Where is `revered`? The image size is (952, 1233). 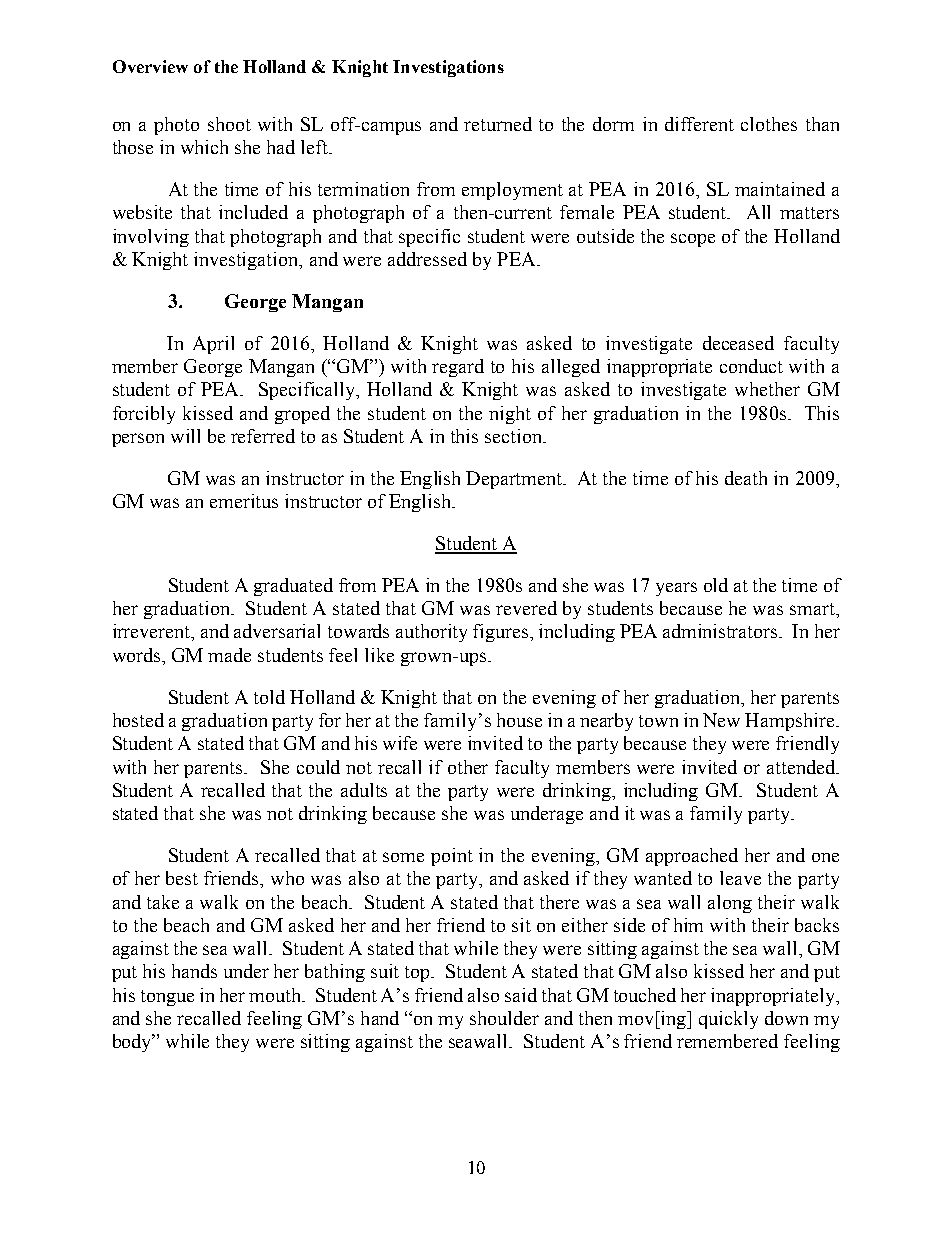 revered is located at coordinates (526, 608).
